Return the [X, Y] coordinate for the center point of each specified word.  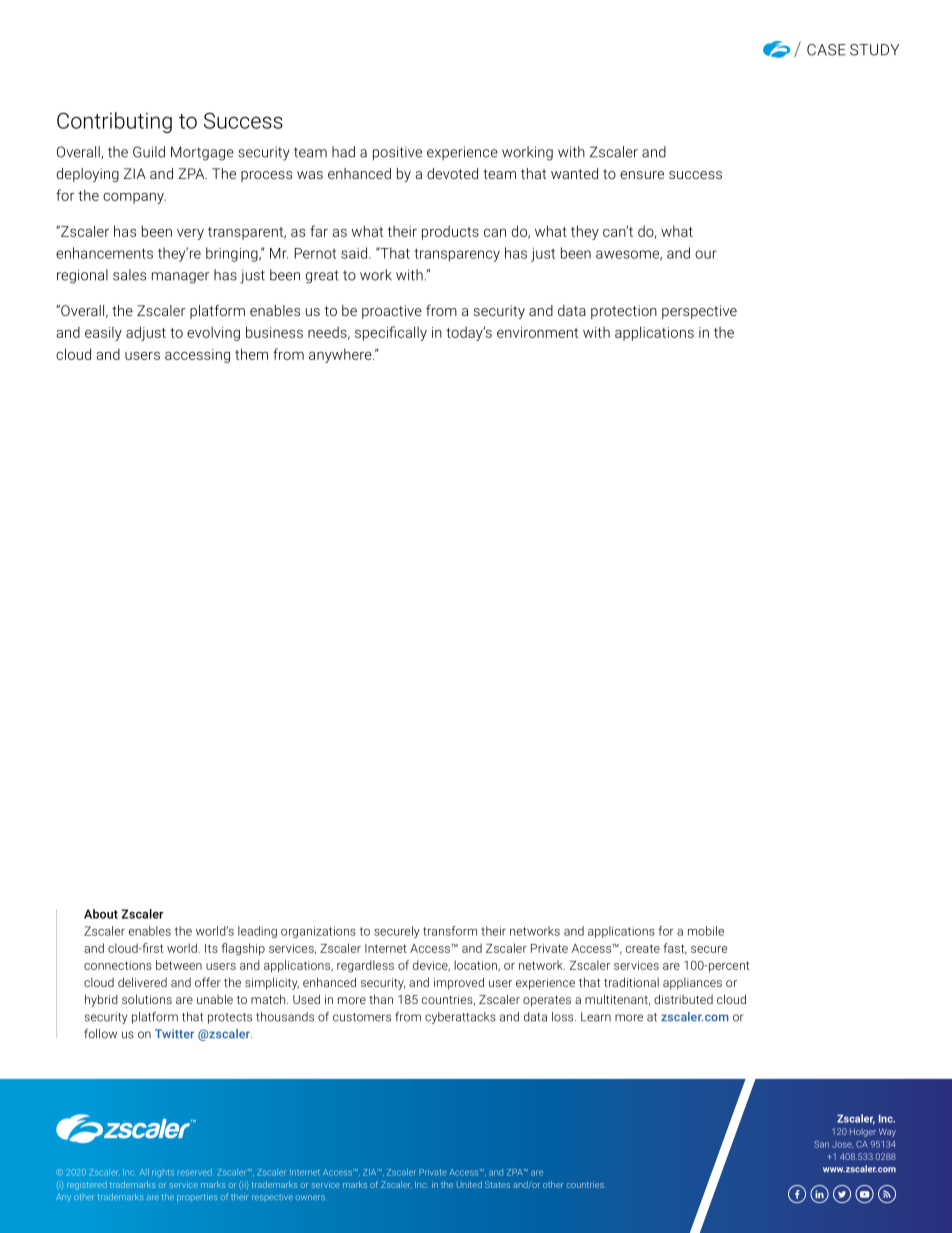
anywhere [341, 355]
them [251, 354]
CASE [826, 50]
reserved [195, 1172]
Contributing [114, 122]
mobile [706, 931]
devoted [452, 173]
